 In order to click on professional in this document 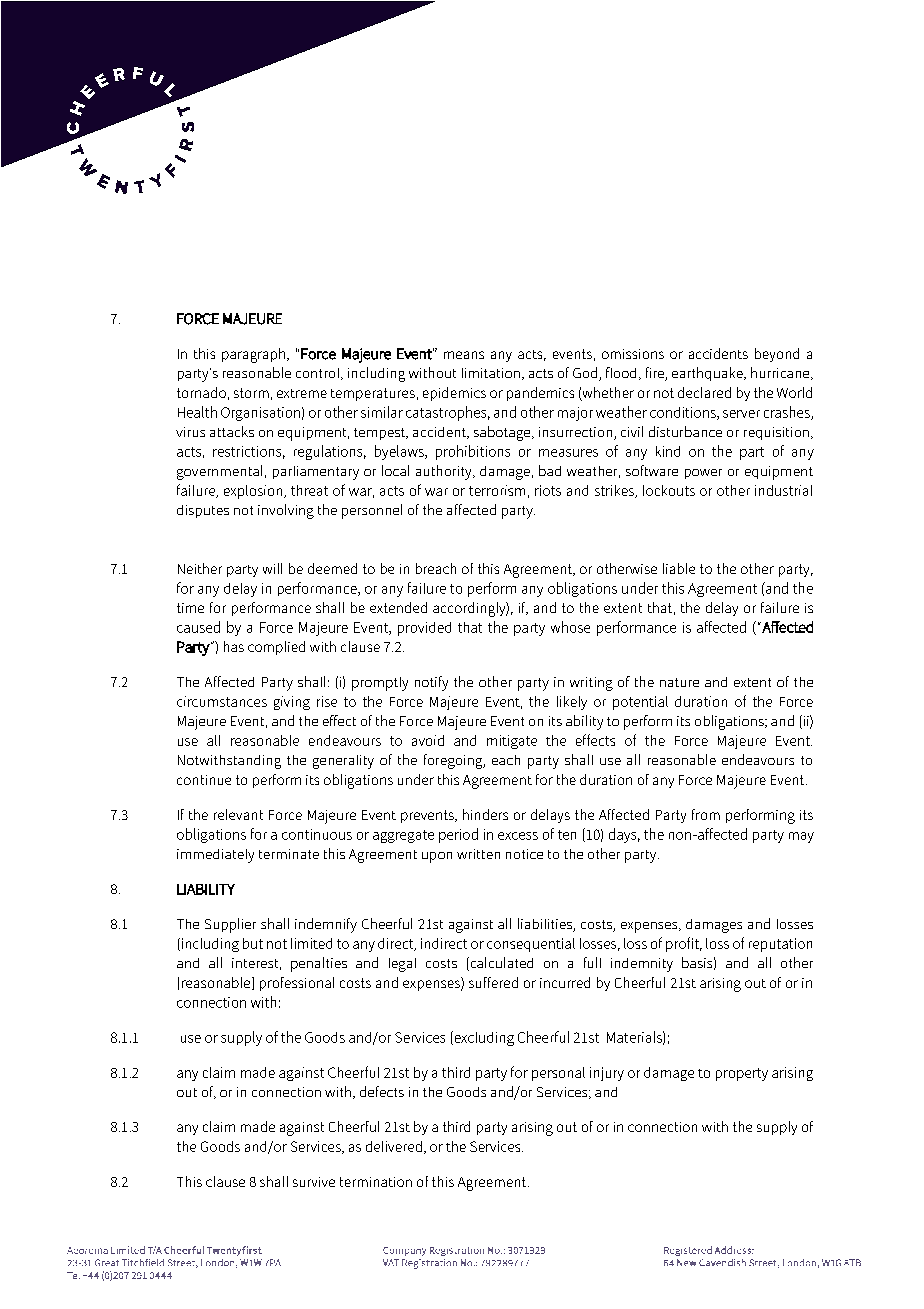, I will do `click(297, 984)`.
